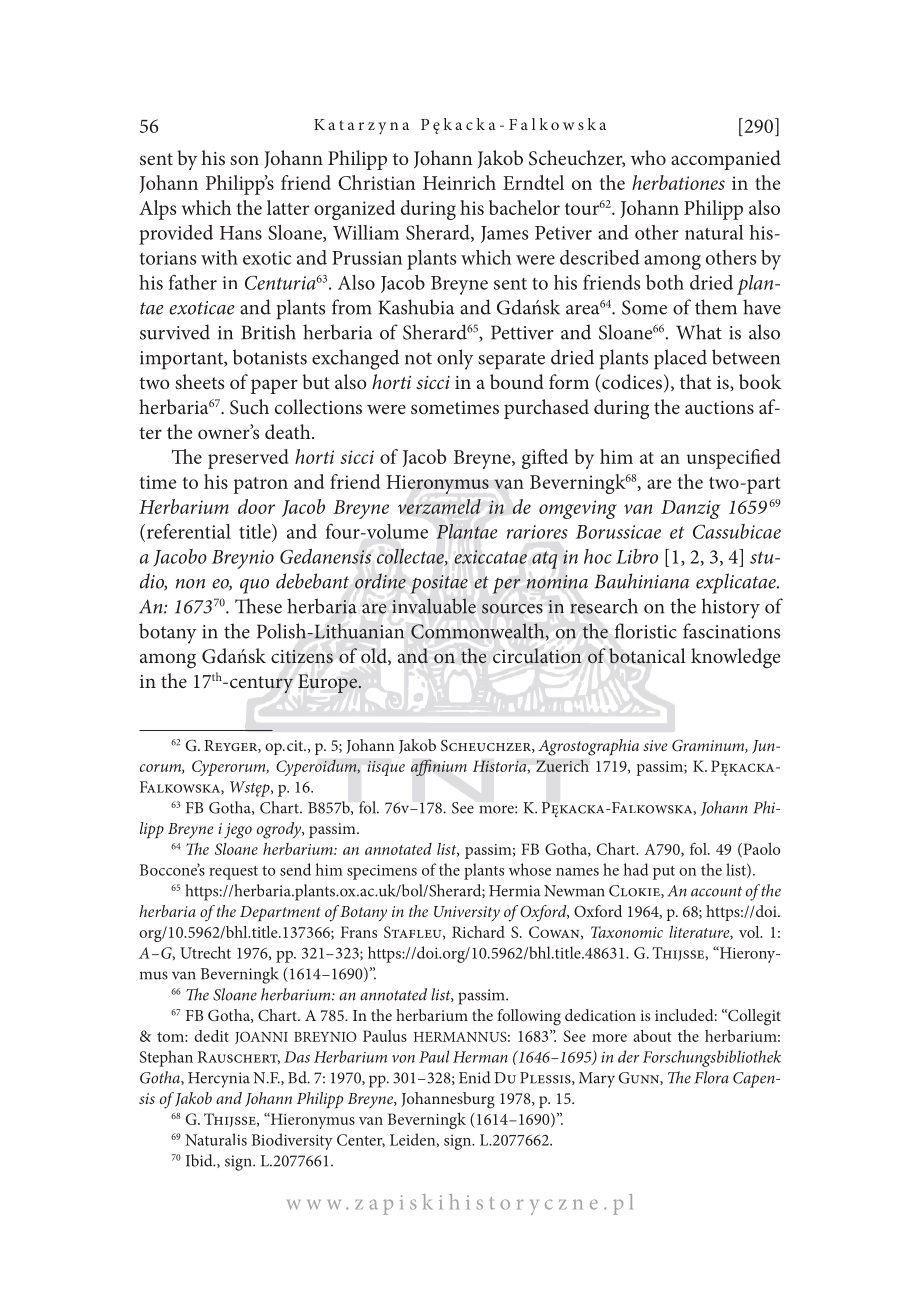  What do you see at coordinates (712, 1077) in the image?
I see `Flora` at bounding box center [712, 1077].
